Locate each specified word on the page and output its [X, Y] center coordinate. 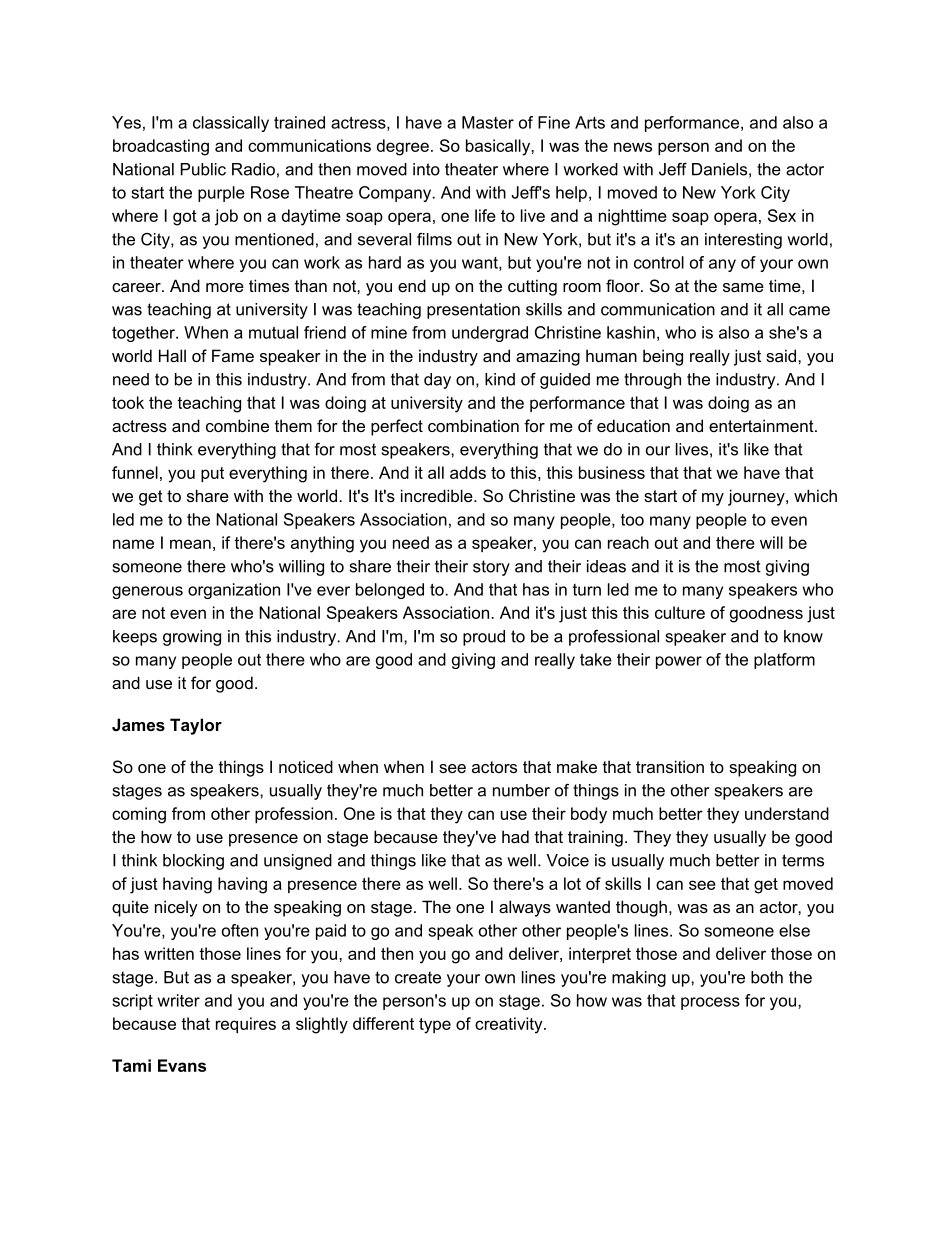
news [633, 147]
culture [680, 612]
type [435, 1026]
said [782, 355]
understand [787, 813]
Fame [233, 355]
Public [203, 169]
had [515, 836]
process [710, 1003]
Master [488, 122]
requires [246, 1025]
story [491, 568]
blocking [193, 862]
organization [234, 591]
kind [500, 379]
